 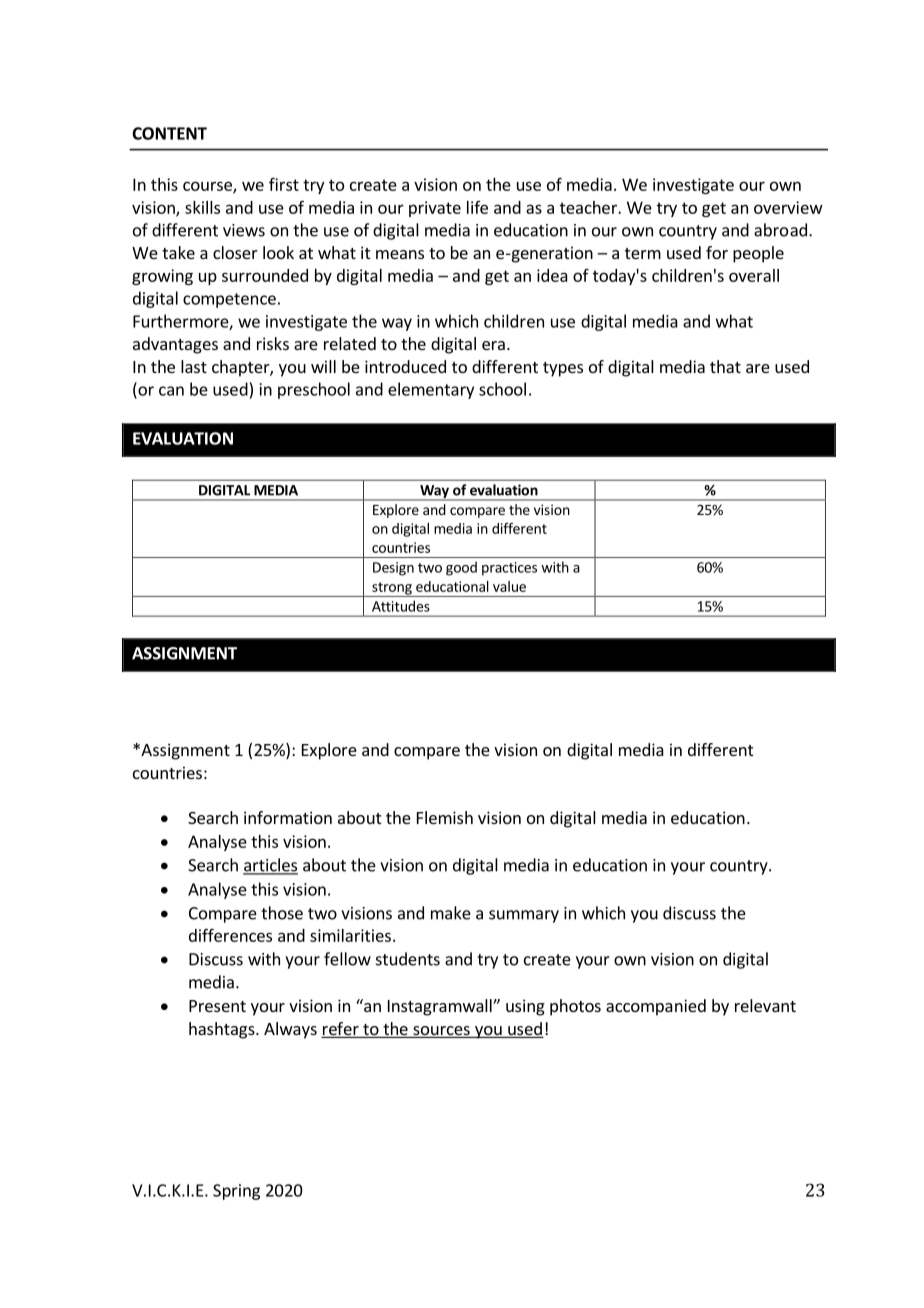 What do you see at coordinates (788, 207) in the page?
I see `overview` at bounding box center [788, 207].
